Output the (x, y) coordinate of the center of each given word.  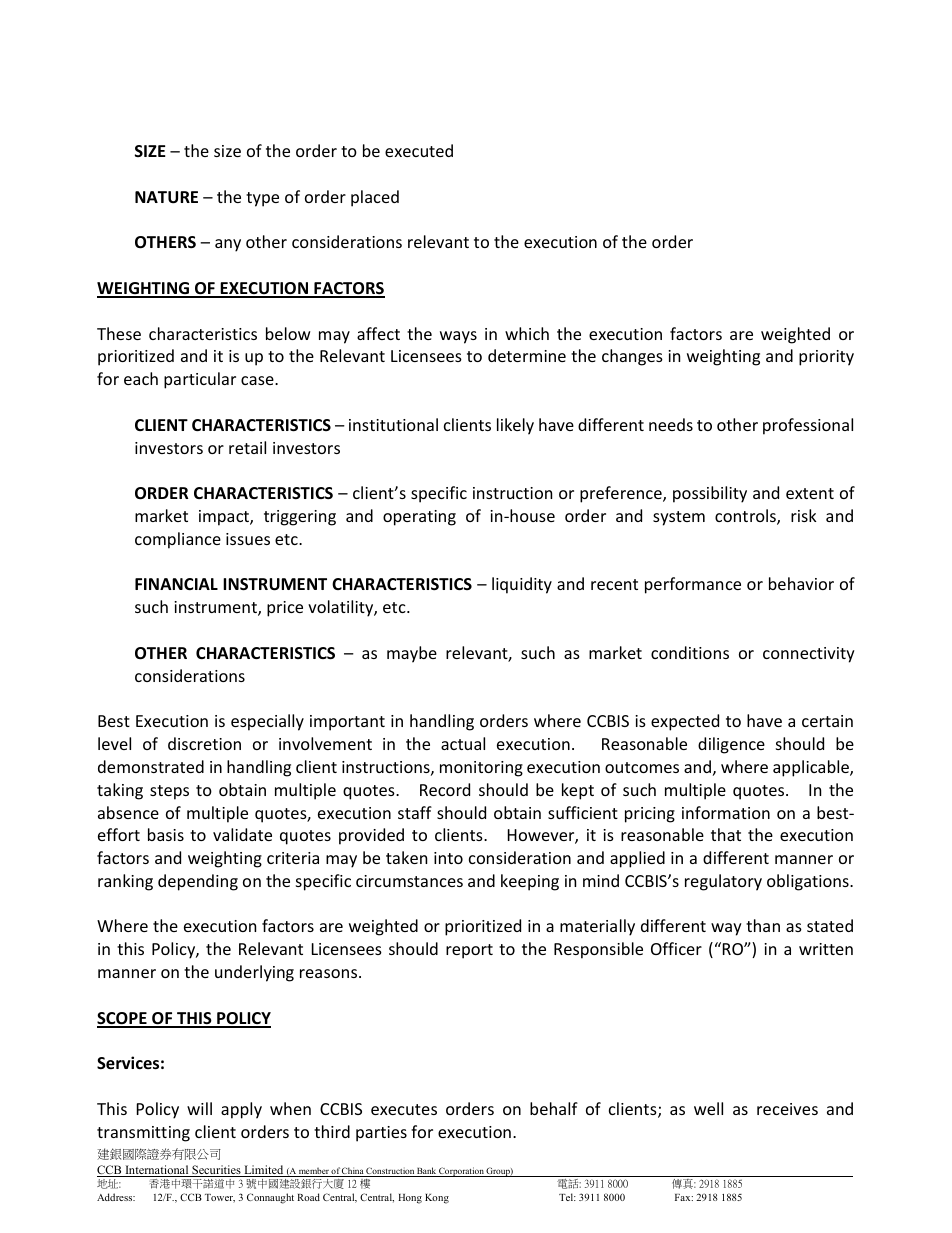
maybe (412, 654)
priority (826, 358)
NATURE (166, 197)
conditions (690, 652)
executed (419, 150)
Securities (216, 1171)
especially (267, 722)
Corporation (461, 1172)
